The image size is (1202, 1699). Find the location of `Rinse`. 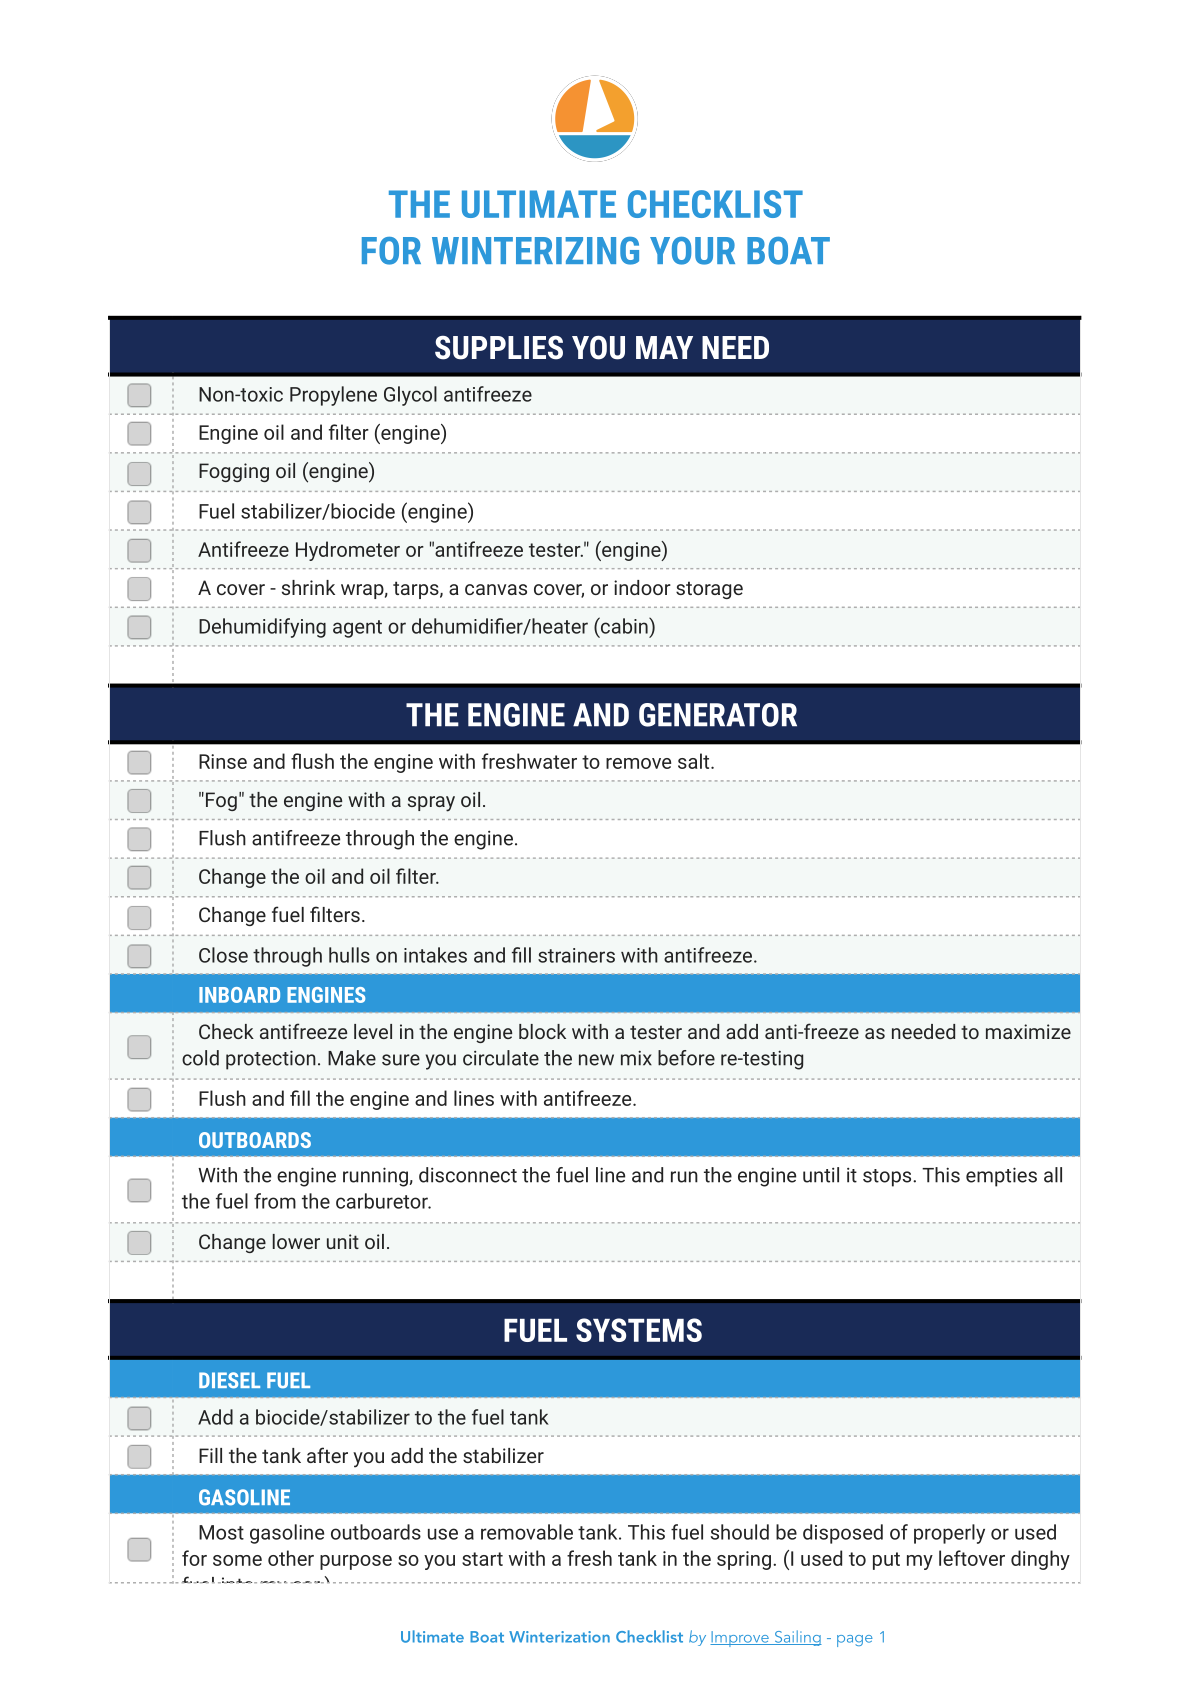

Rinse is located at coordinates (223, 761).
